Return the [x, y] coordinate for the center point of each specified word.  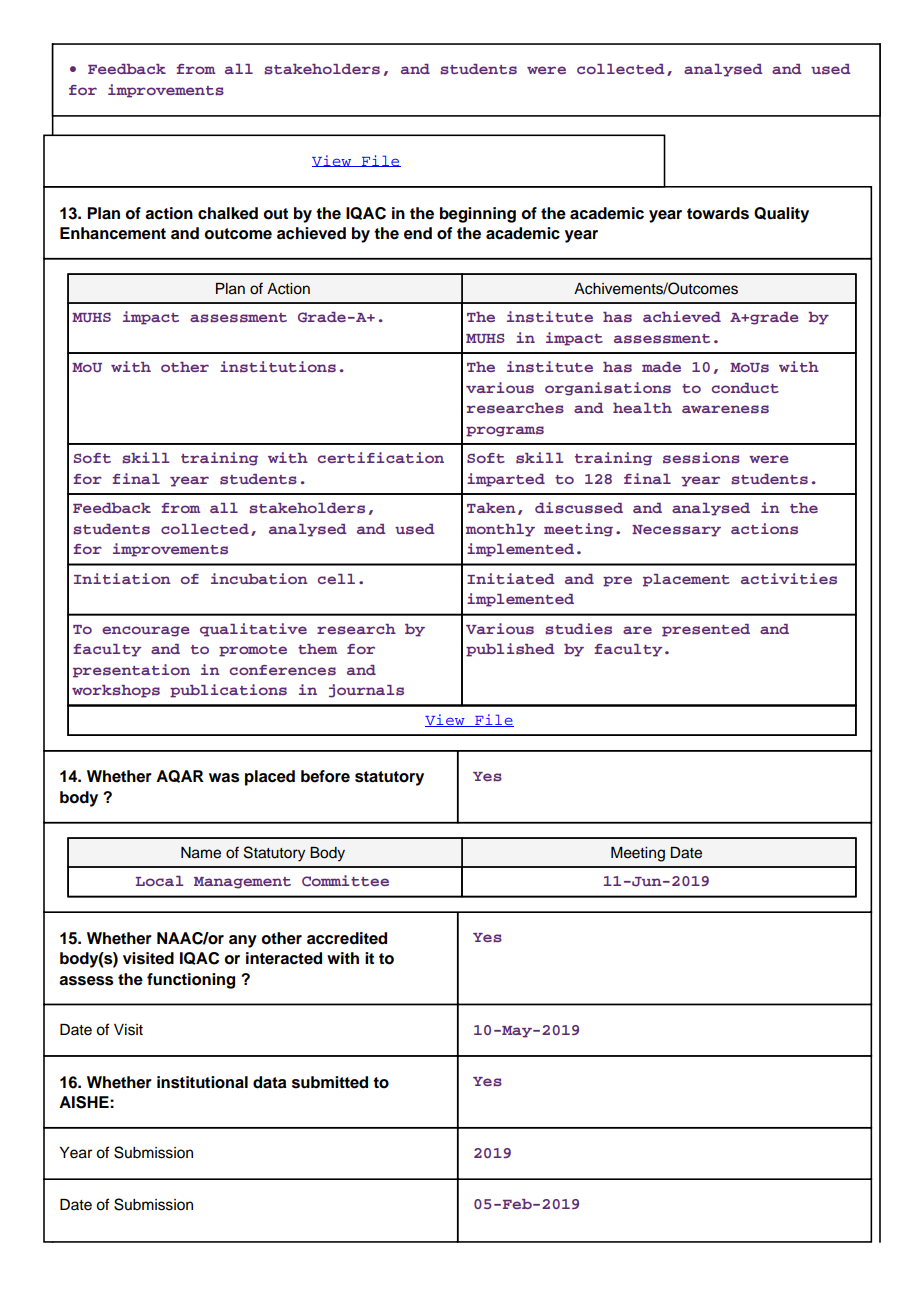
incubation [259, 578]
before [325, 776]
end [418, 233]
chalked [228, 213]
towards [718, 213]
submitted [330, 1082]
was [224, 778]
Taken [491, 508]
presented [706, 630]
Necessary [676, 531]
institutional [202, 1082]
